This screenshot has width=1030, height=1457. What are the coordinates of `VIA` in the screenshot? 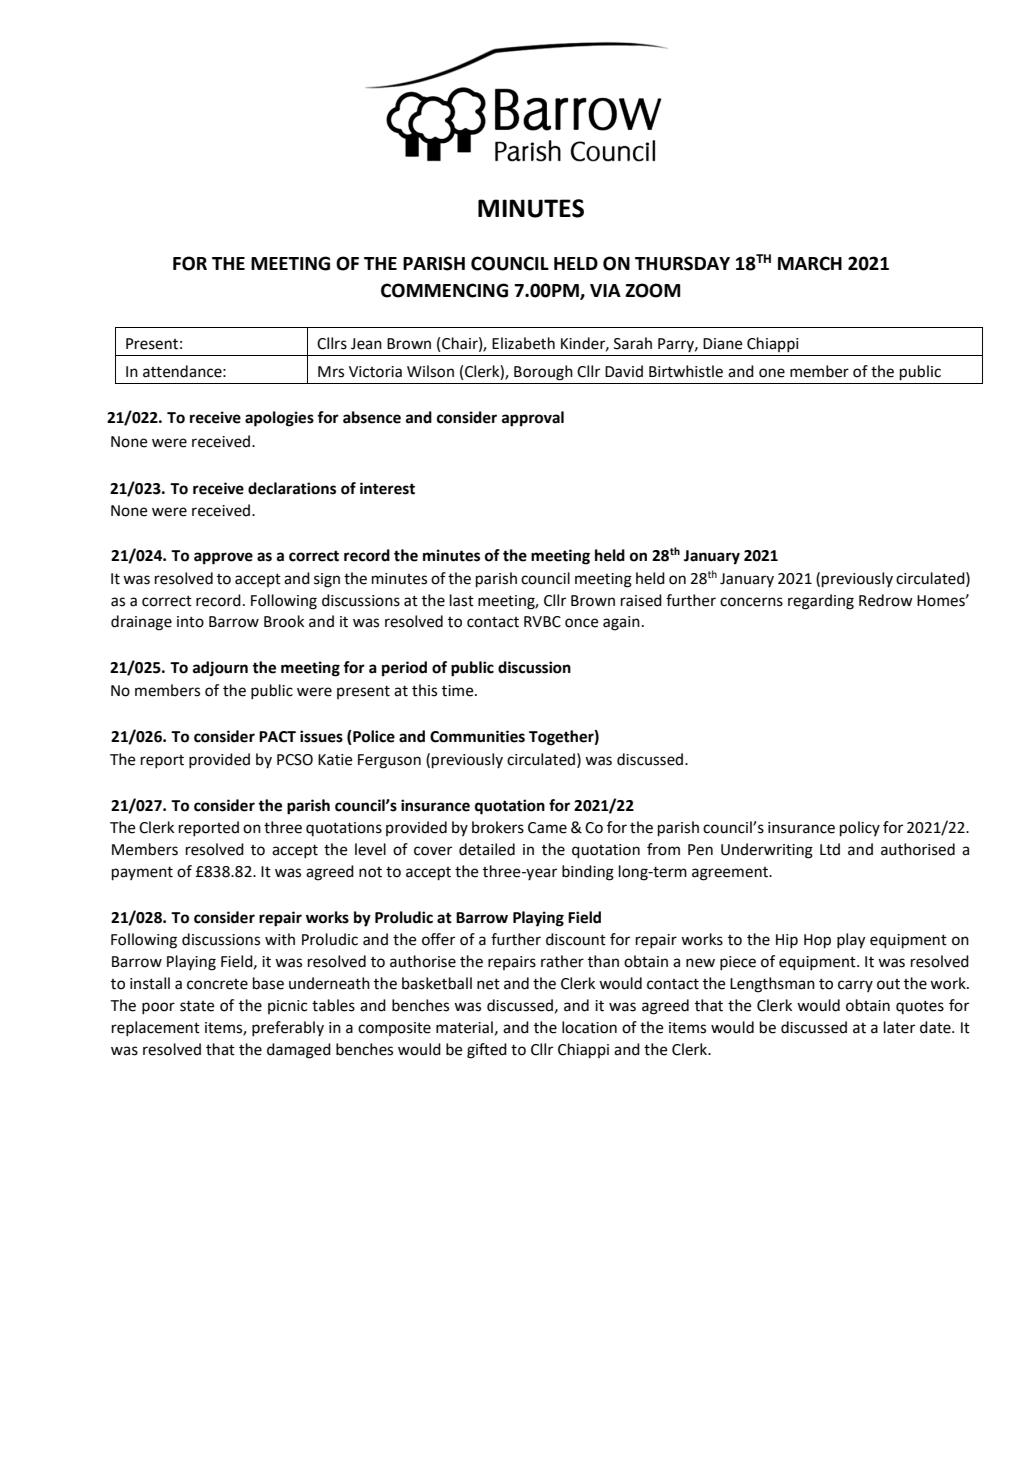 It's located at (605, 290).
